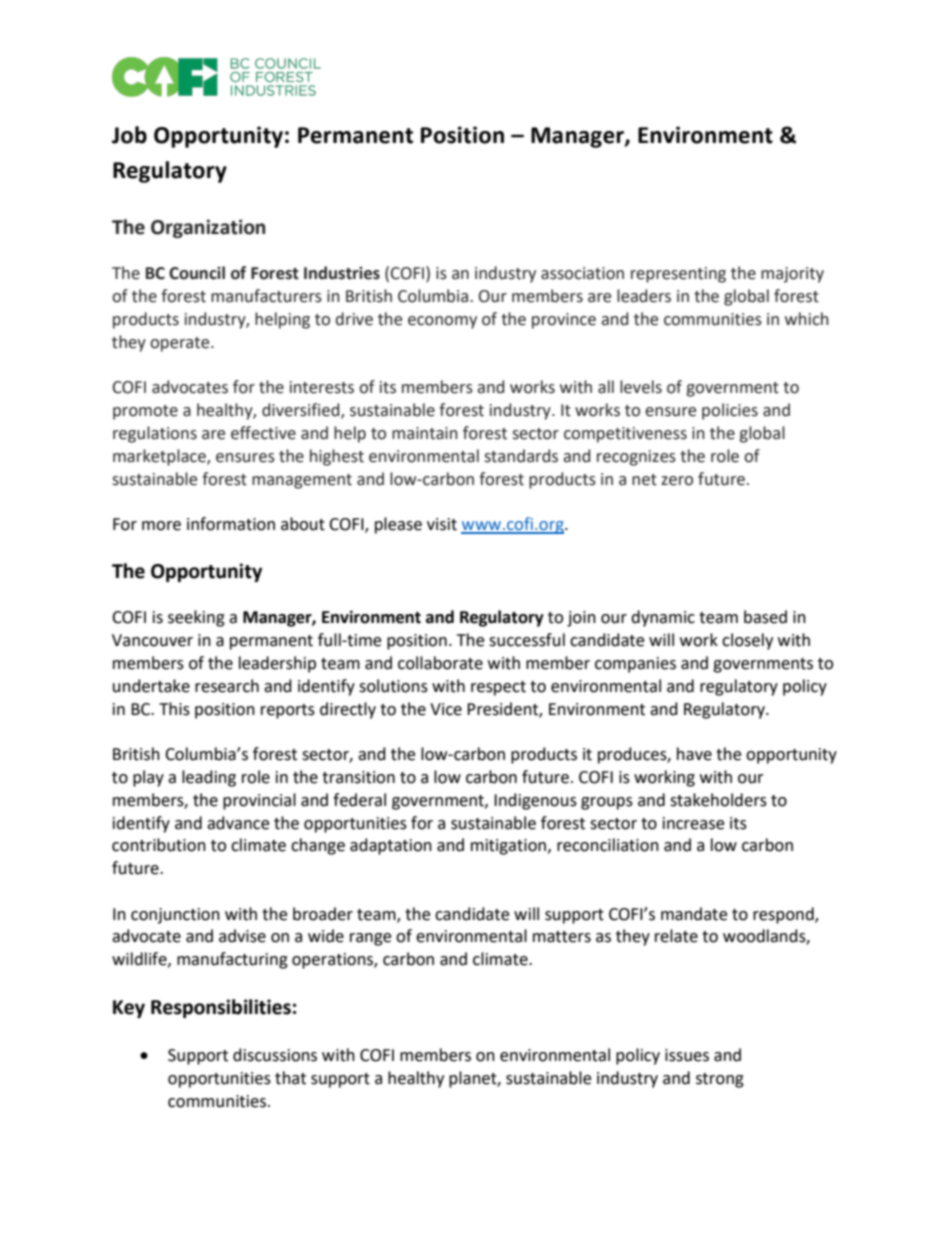  Describe the element at coordinates (129, 135) in the page. I see `Job` at that location.
